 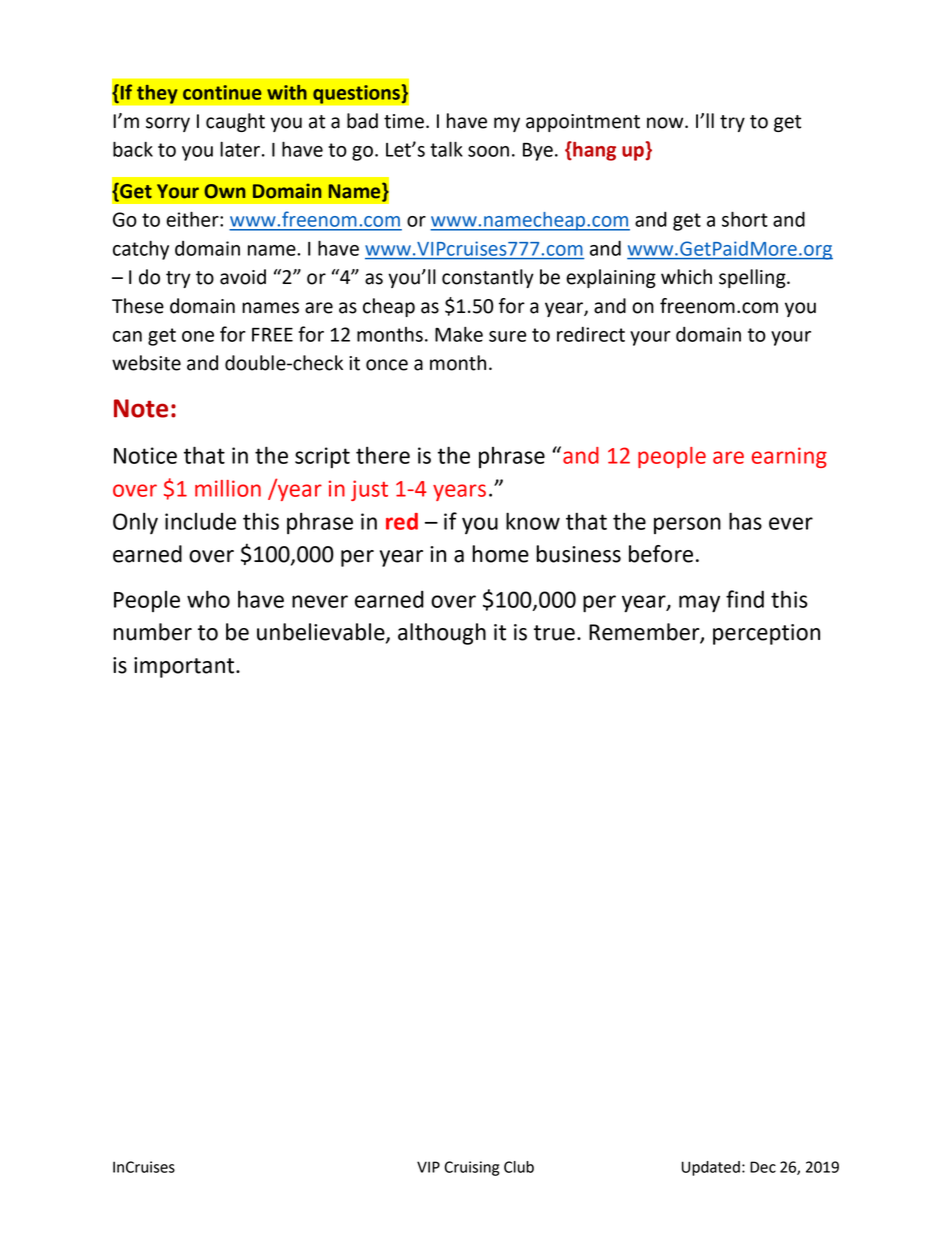 What do you see at coordinates (745, 219) in the screenshot?
I see `short` at bounding box center [745, 219].
